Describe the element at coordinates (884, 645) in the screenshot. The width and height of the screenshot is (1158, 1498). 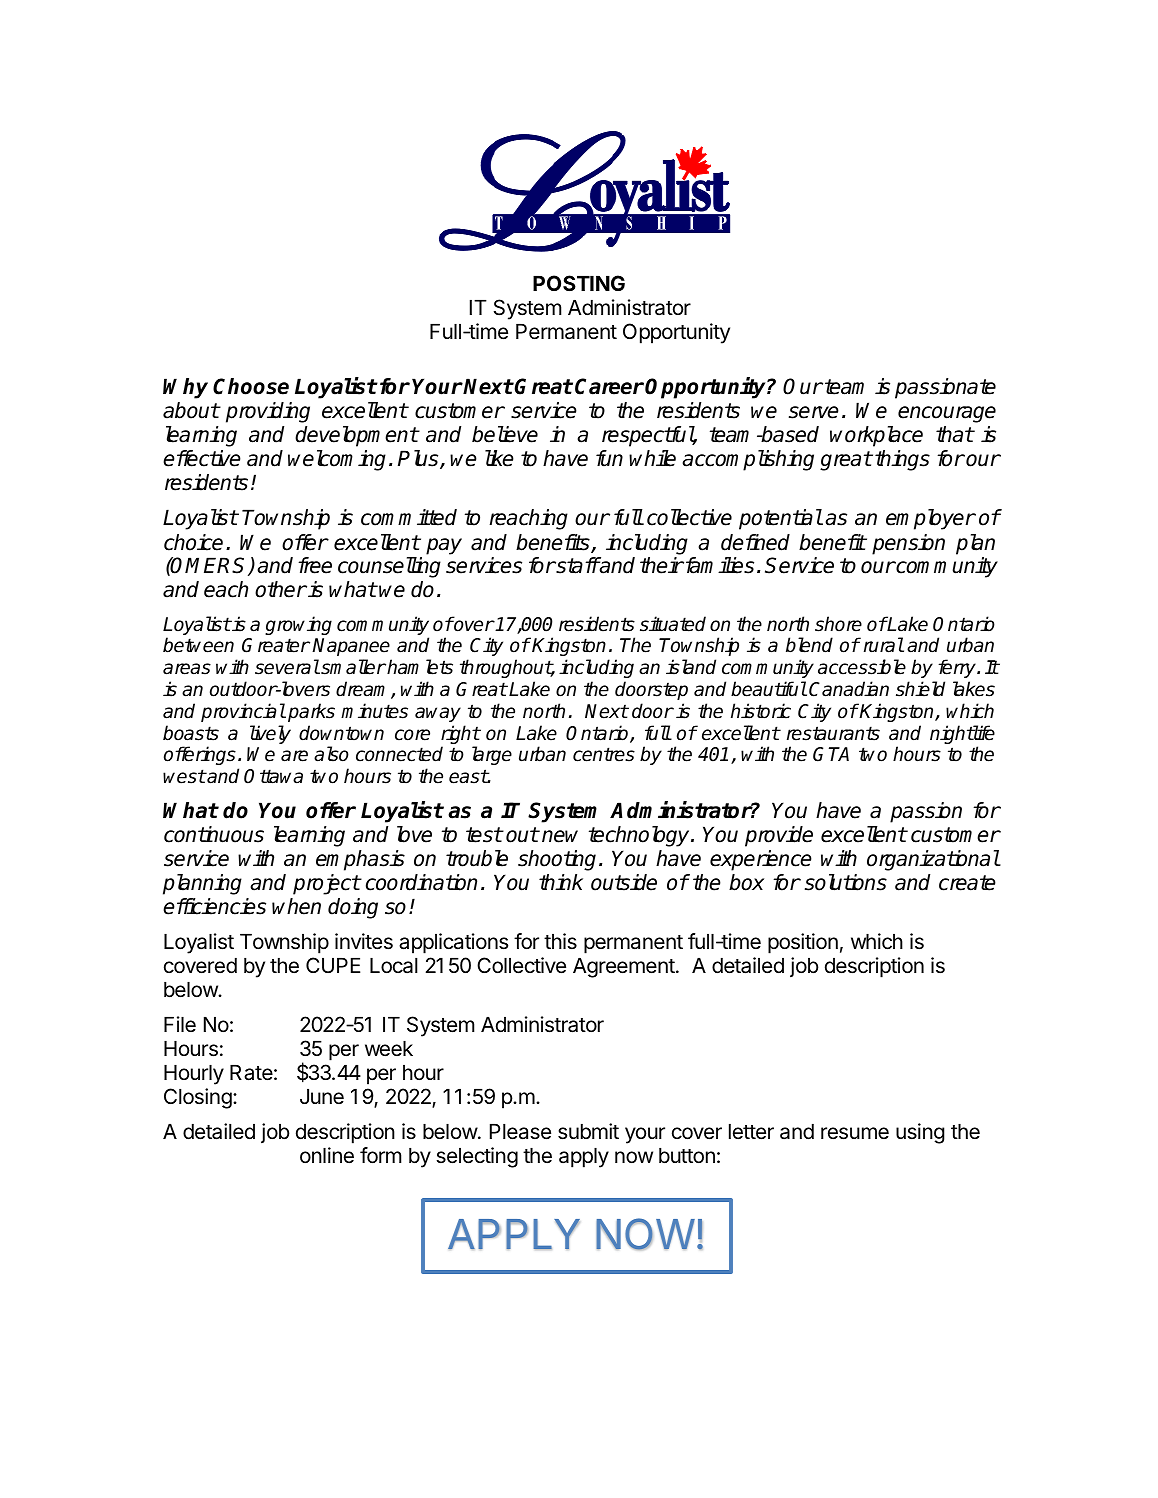
I see `rural` at that location.
